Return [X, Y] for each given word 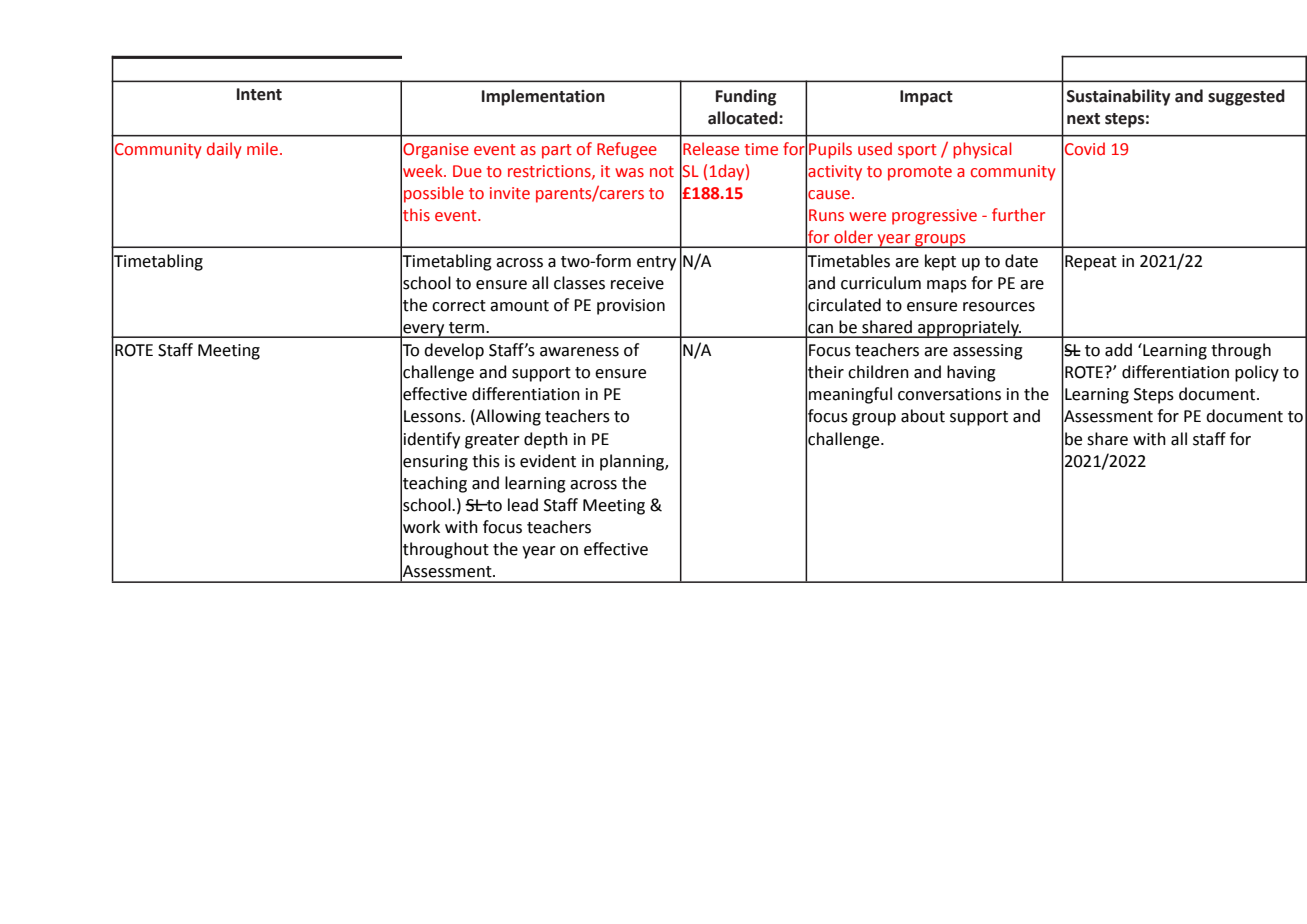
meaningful [850, 395]
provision [631, 307]
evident [548, 461]
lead [523, 505]
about [923, 416]
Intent [259, 94]
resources [999, 307]
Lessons [433, 416]
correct [459, 306]
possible [434, 194]
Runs [826, 215]
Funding [746, 97]
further [1018, 215]
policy [1257, 373]
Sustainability [1118, 97]
